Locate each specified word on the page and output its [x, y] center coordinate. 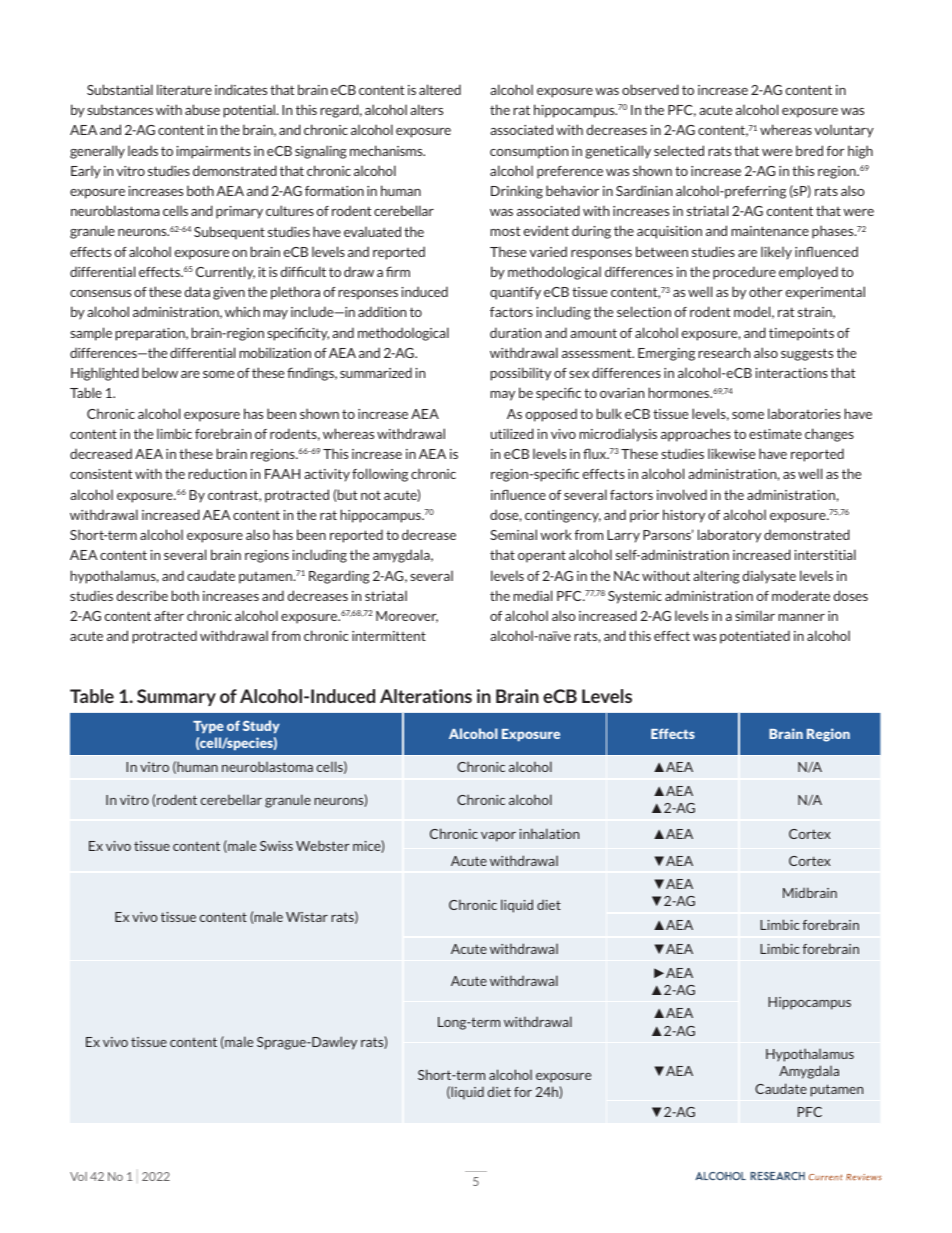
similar [755, 615]
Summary [176, 697]
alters [426, 109]
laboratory [729, 536]
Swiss [276, 846]
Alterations [426, 696]
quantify [515, 293]
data [197, 291]
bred [809, 150]
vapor [498, 837]
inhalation [549, 833]
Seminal [513, 534]
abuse [202, 109]
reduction [217, 473]
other [766, 291]
